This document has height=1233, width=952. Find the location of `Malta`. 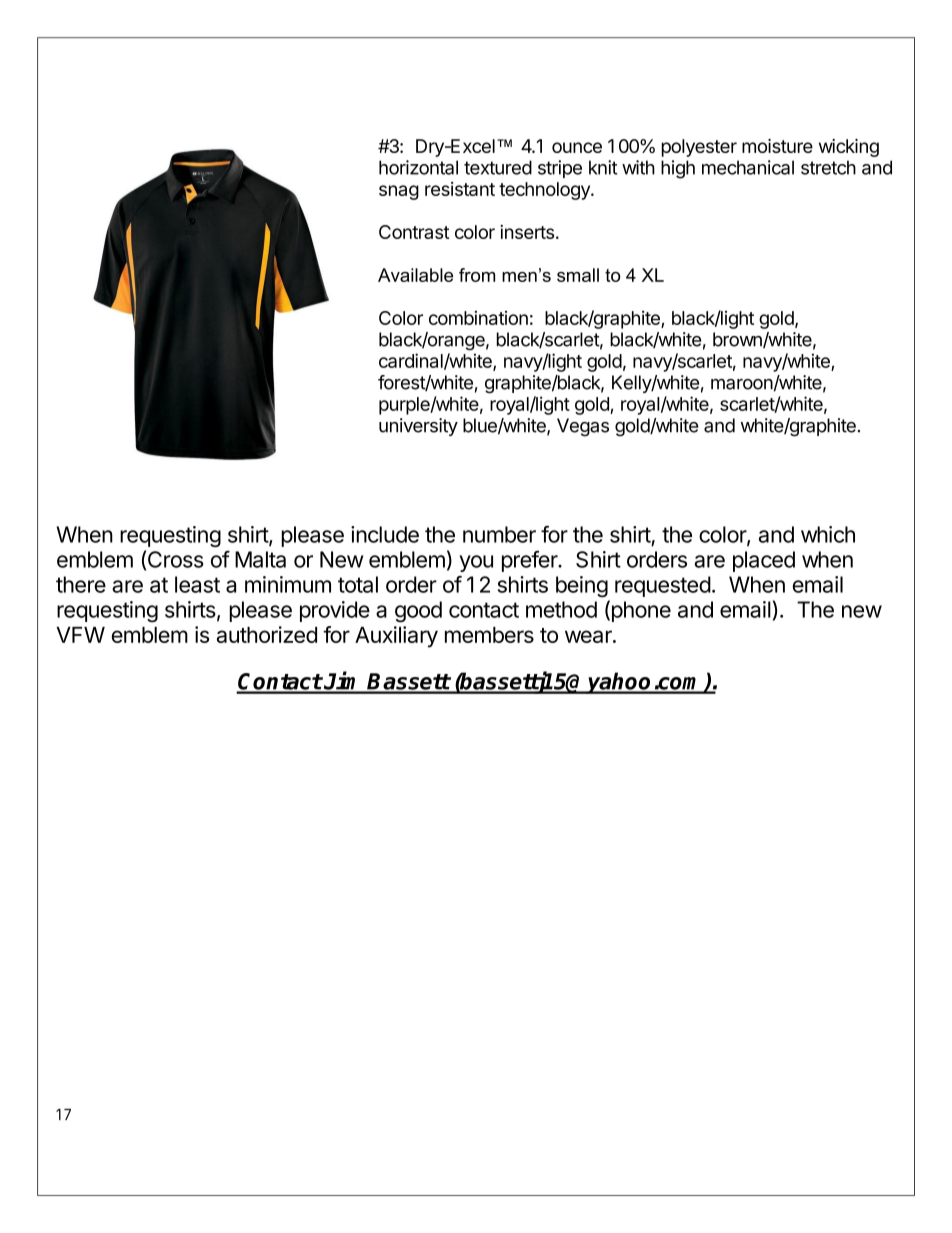

Malta is located at coordinates (260, 559).
